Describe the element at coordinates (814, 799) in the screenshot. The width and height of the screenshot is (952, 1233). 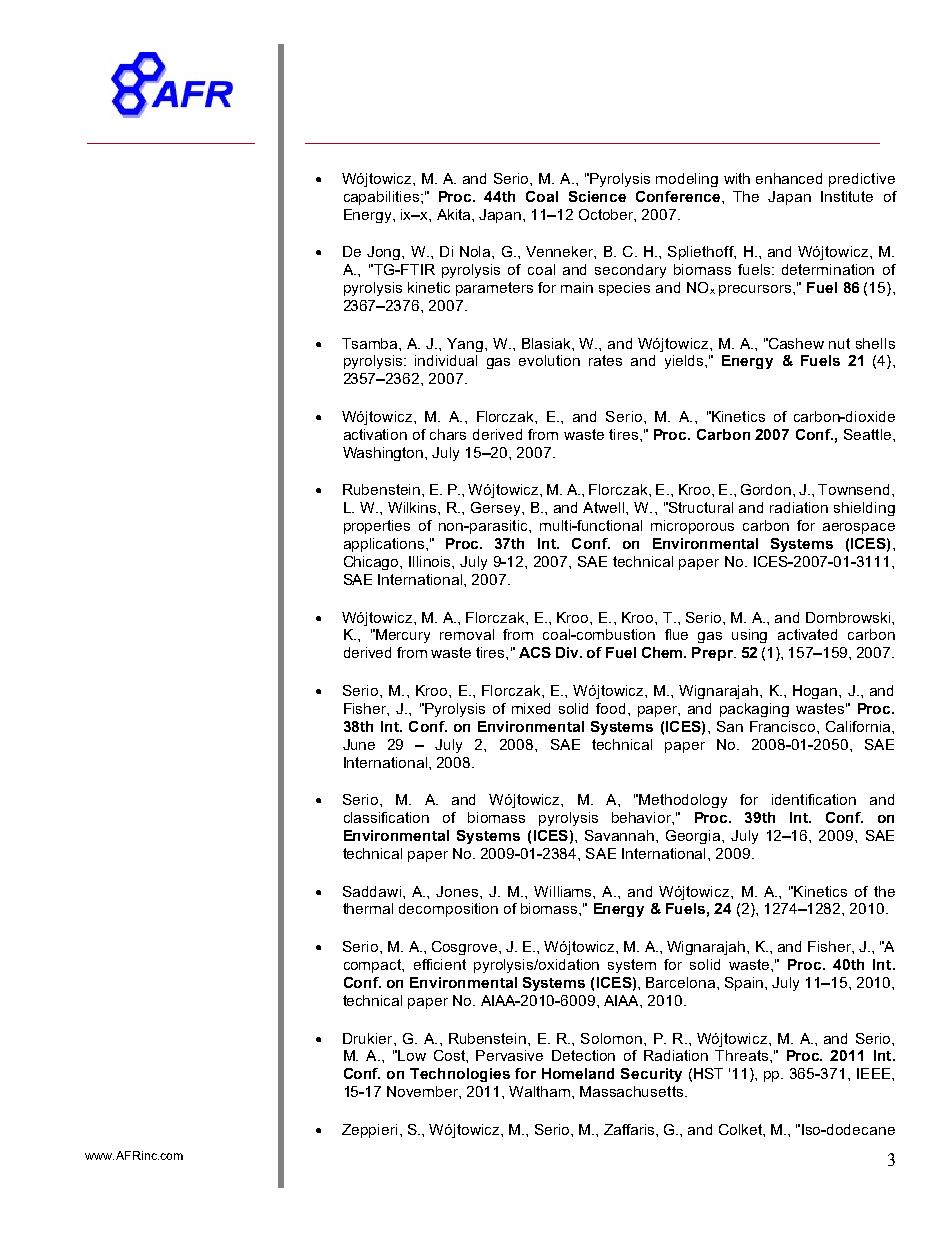
I see `identification` at that location.
